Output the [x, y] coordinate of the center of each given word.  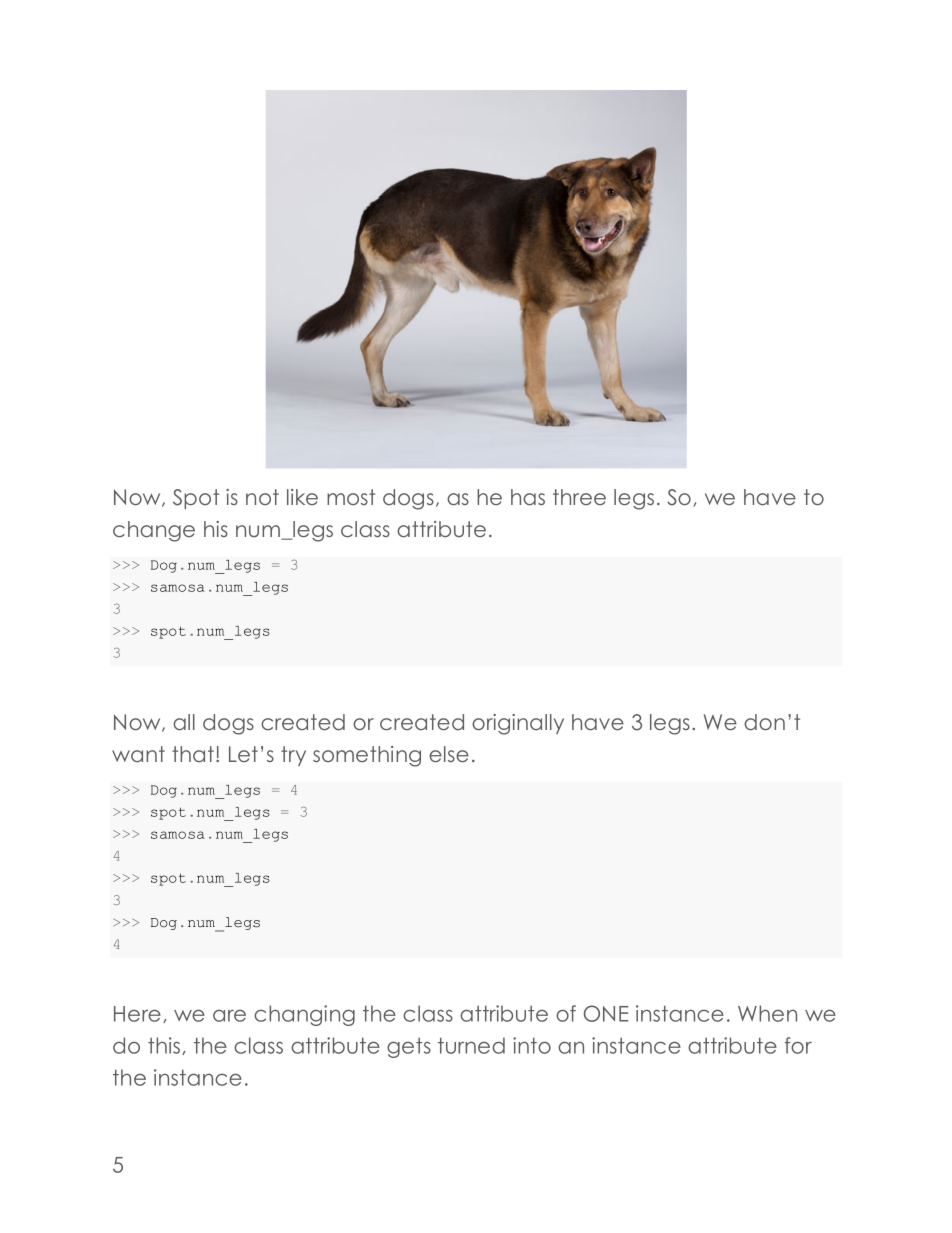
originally [518, 724]
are [229, 1016]
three [579, 497]
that [194, 754]
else [449, 754]
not [262, 497]
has [528, 497]
